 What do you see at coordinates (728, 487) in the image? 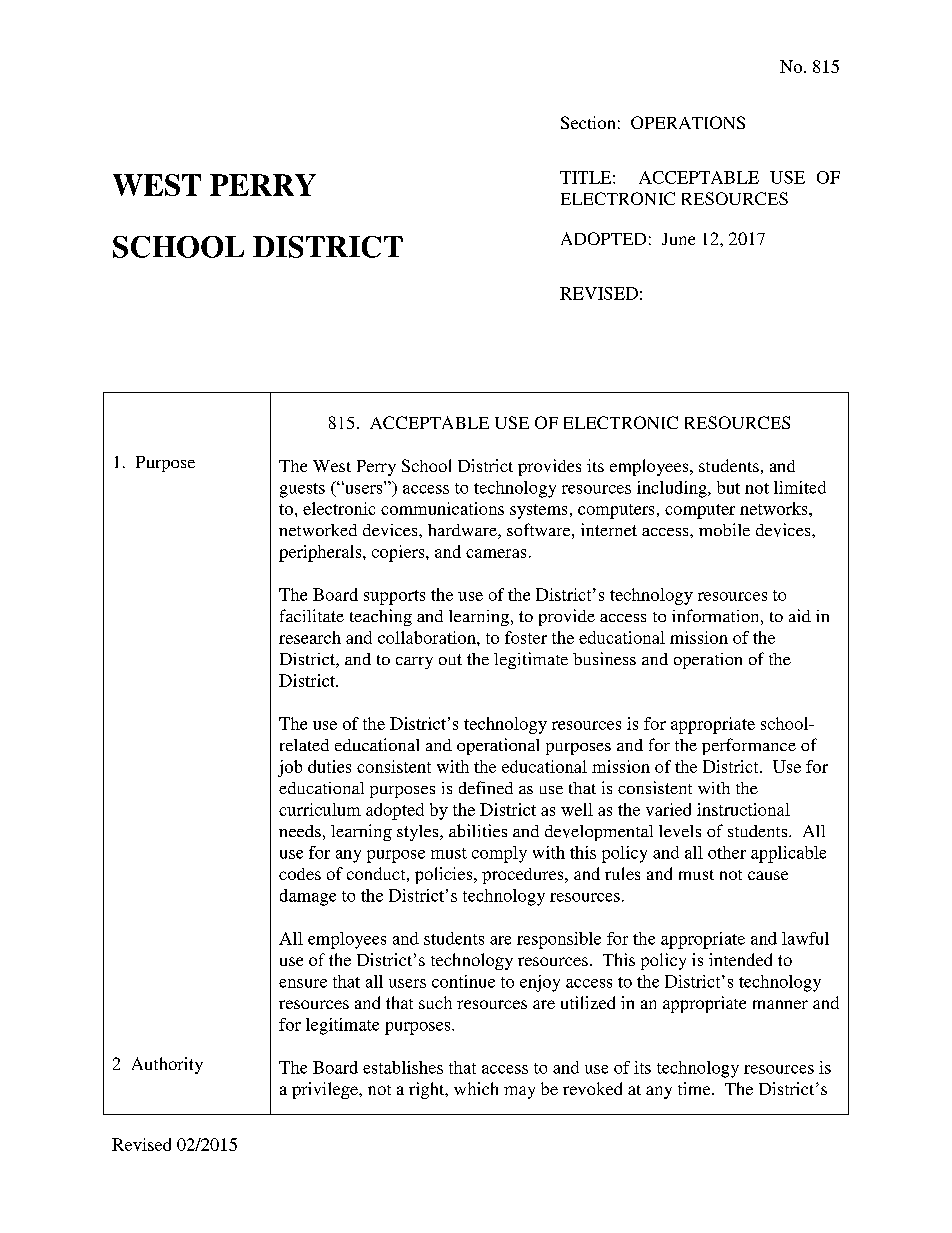
I see `but` at bounding box center [728, 487].
